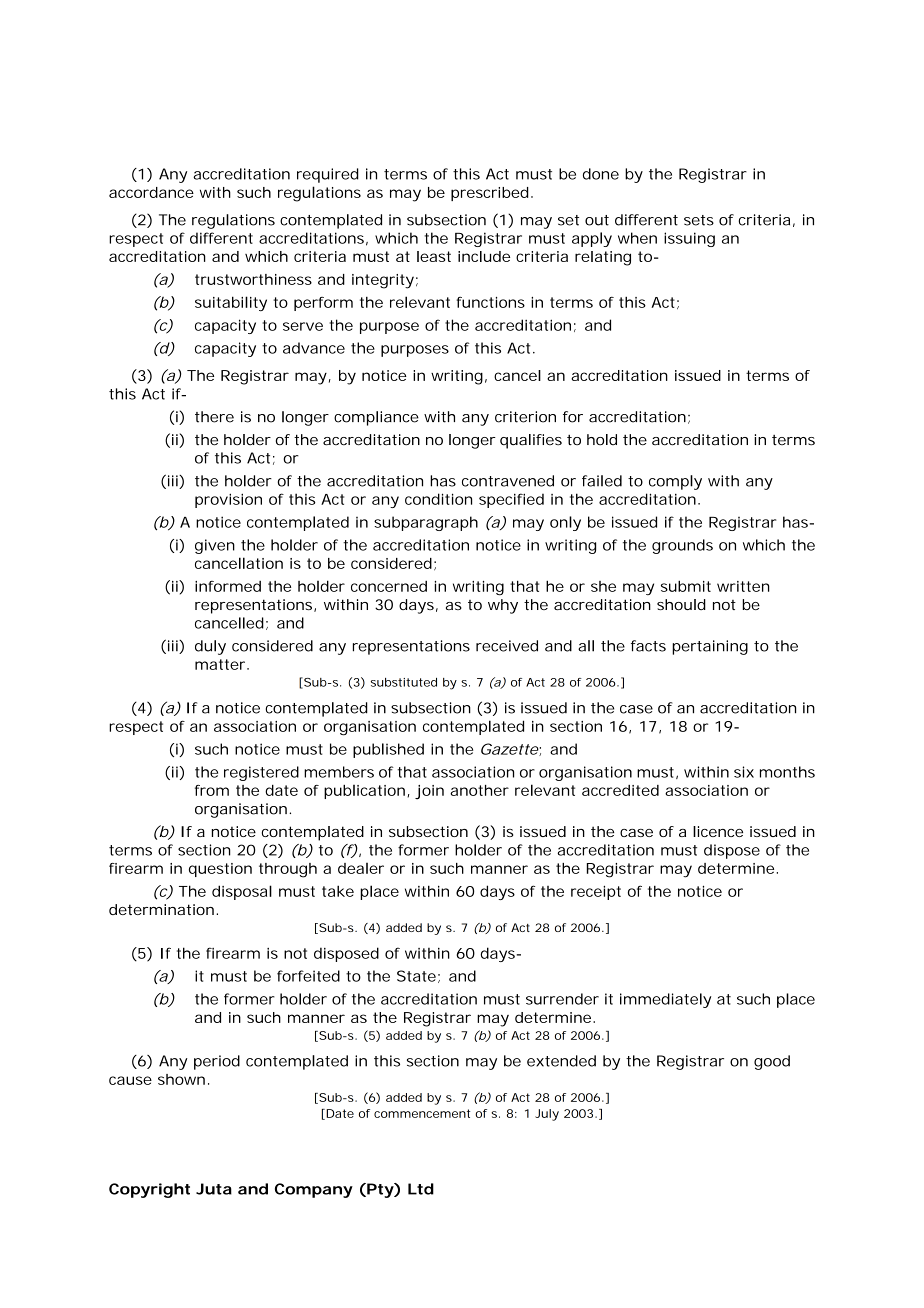 Image resolution: width=924 pixels, height=1308 pixels. I want to click on why, so click(503, 606).
